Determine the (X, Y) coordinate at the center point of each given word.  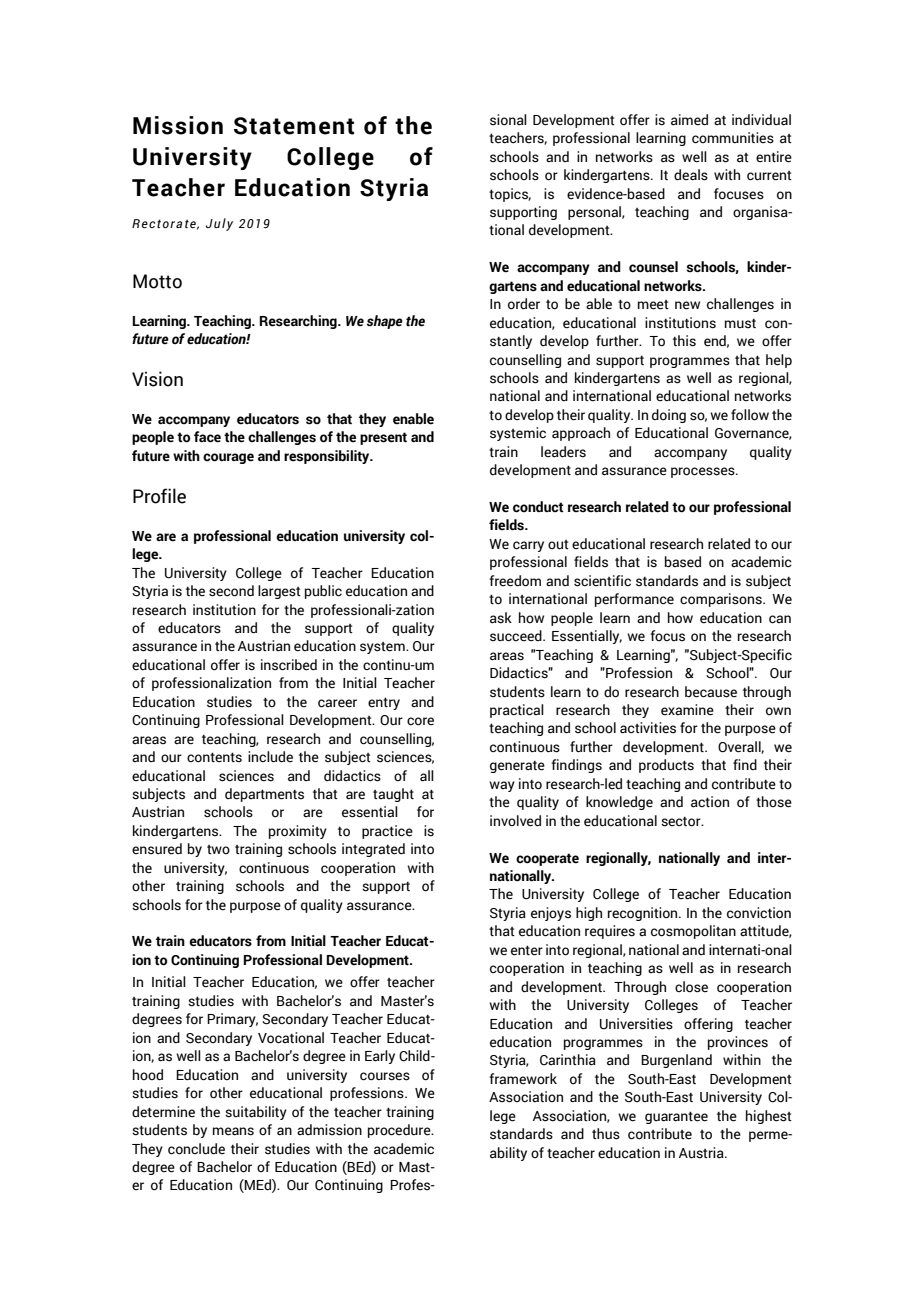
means (233, 1131)
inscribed (289, 665)
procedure (400, 1131)
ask (501, 618)
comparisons (722, 600)
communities (733, 138)
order (524, 304)
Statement (294, 126)
